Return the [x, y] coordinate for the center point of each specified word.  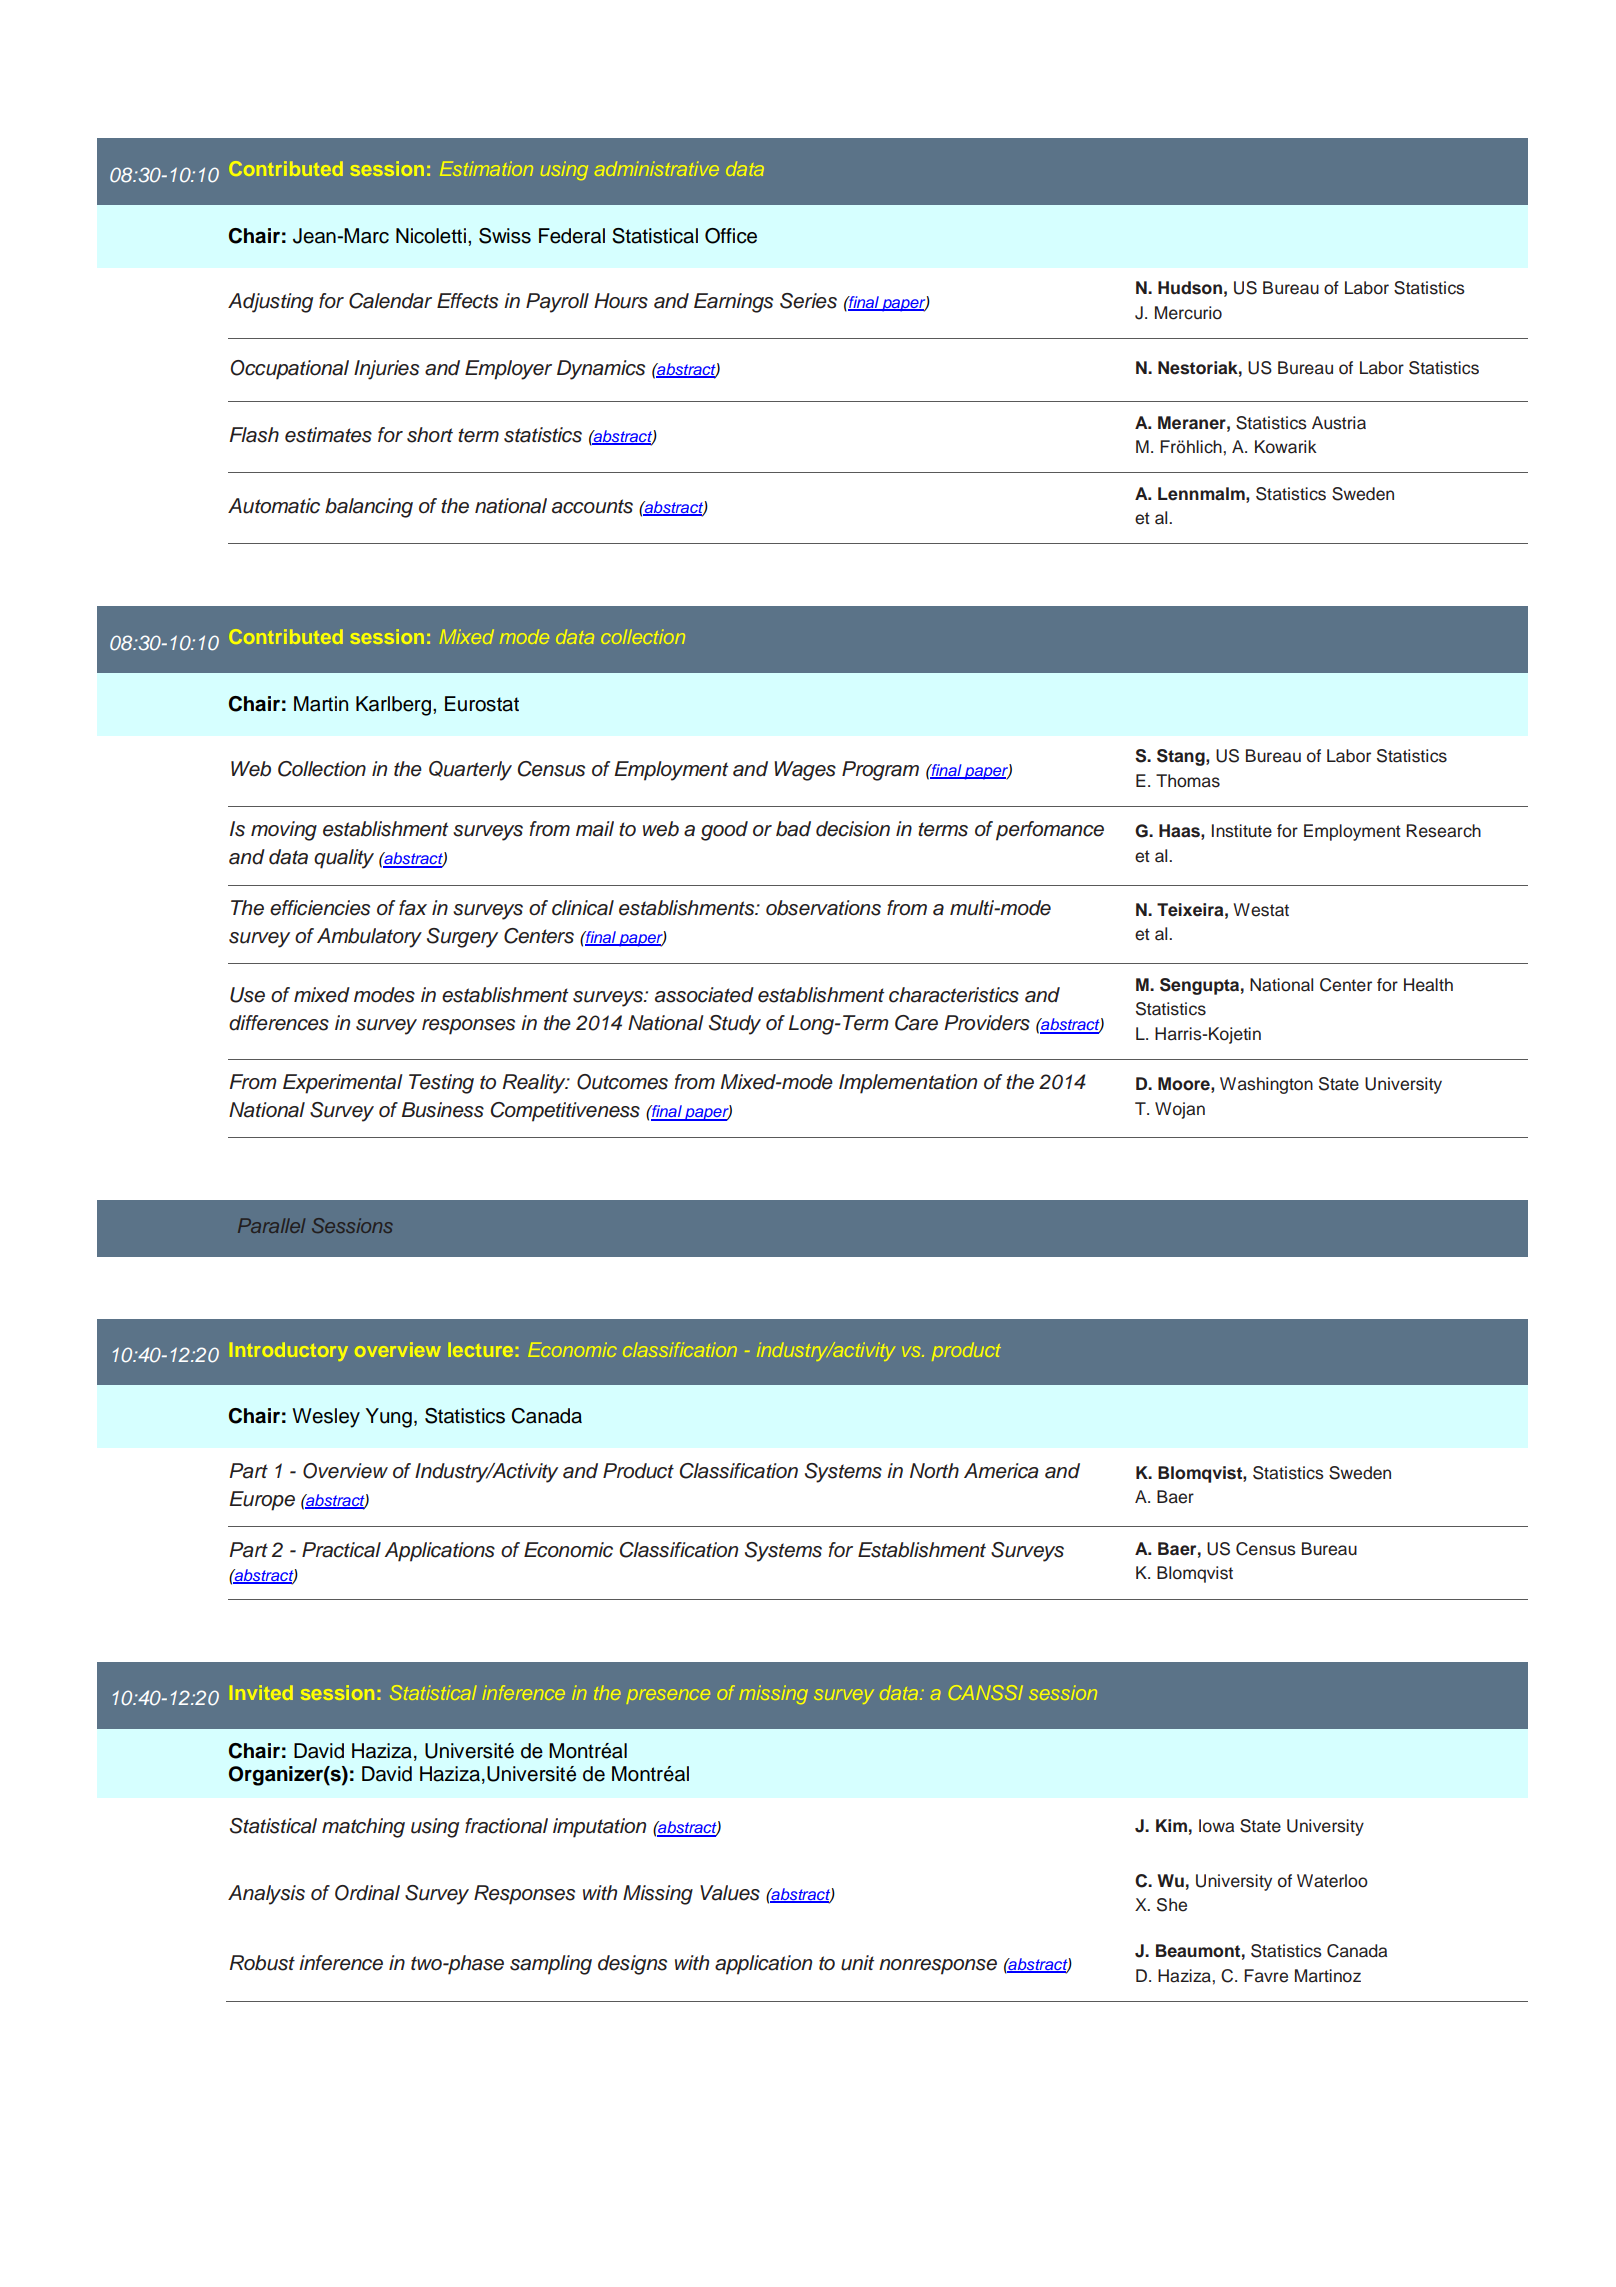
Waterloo [1332, 1881]
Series [808, 301]
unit [857, 1963]
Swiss [505, 236]
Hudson [1190, 288]
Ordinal [367, 1893]
